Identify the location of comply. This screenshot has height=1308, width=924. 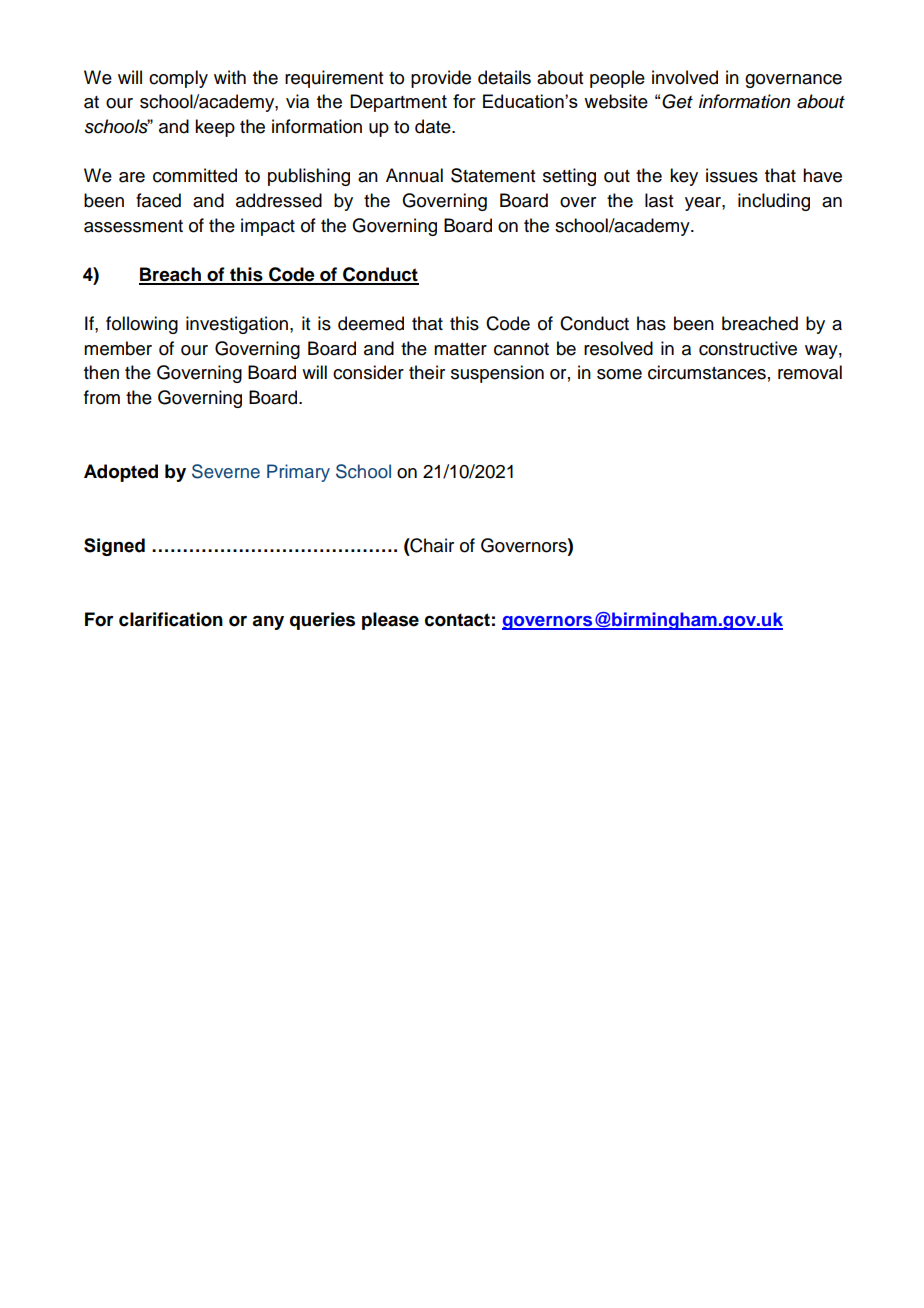
(178, 79).
